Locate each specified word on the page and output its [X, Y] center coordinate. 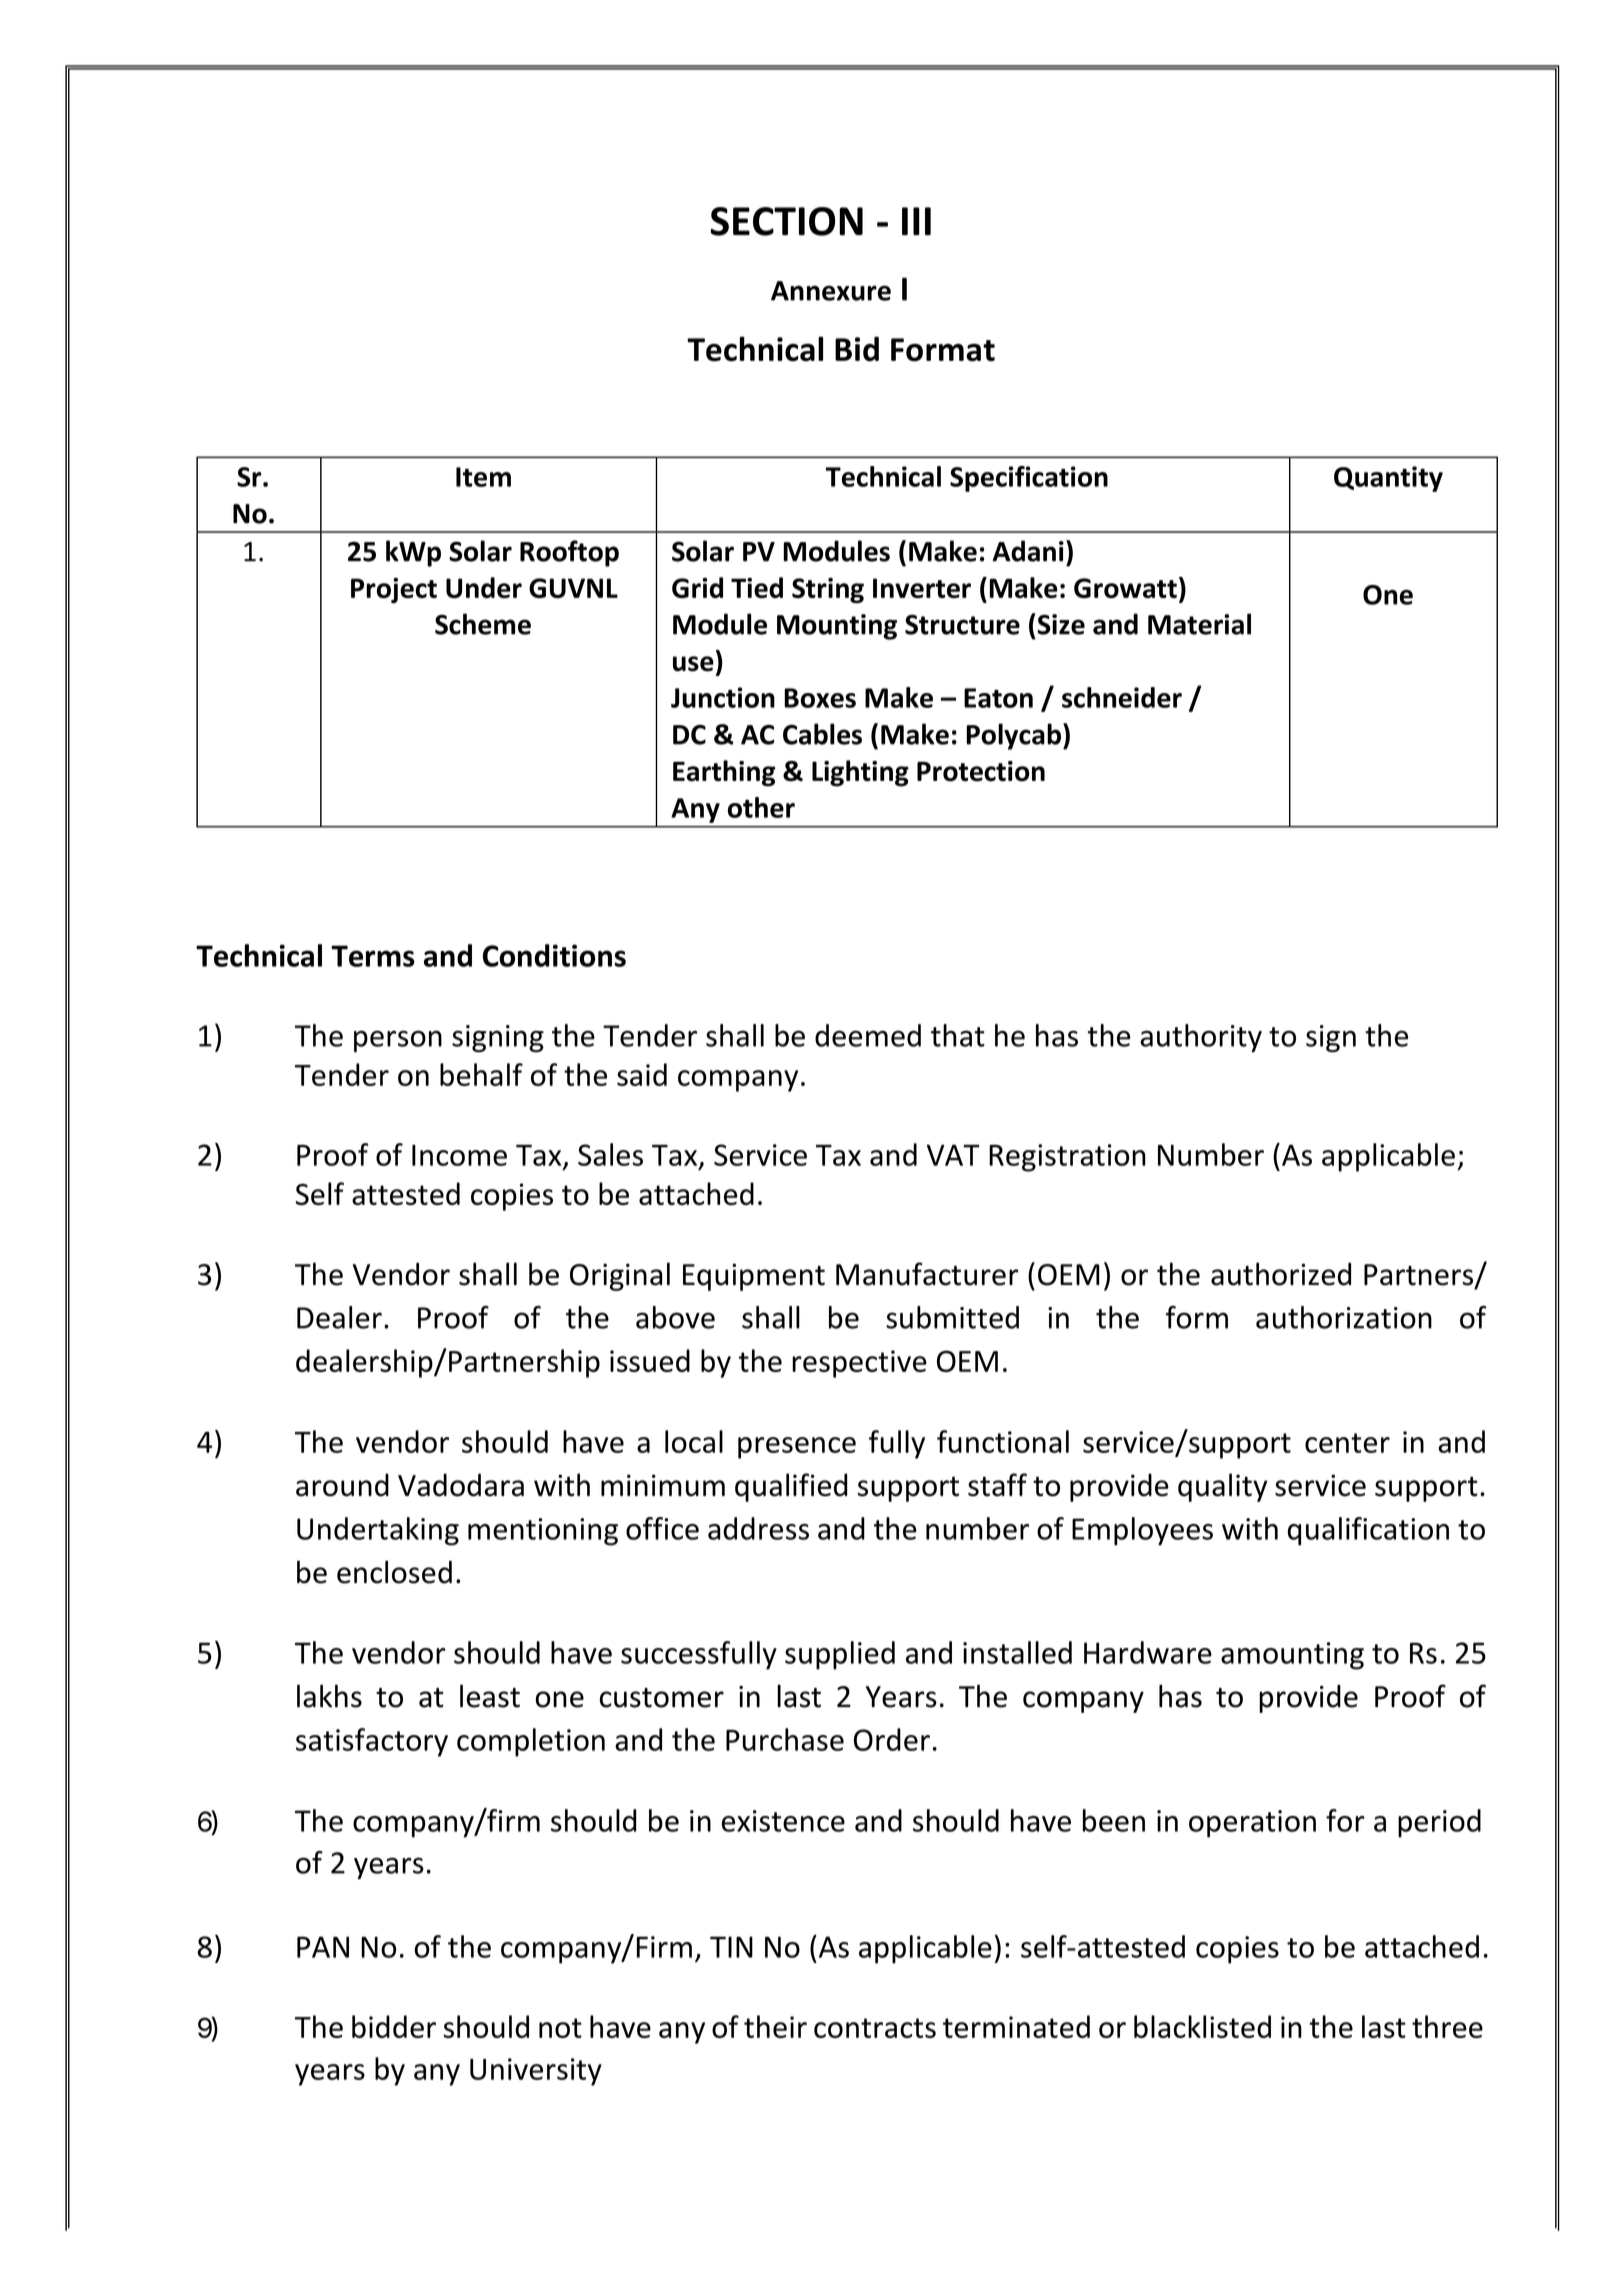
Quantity [1388, 479]
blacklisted [1202, 2026]
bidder [394, 2026]
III [916, 221]
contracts [875, 2028]
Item [483, 477]
